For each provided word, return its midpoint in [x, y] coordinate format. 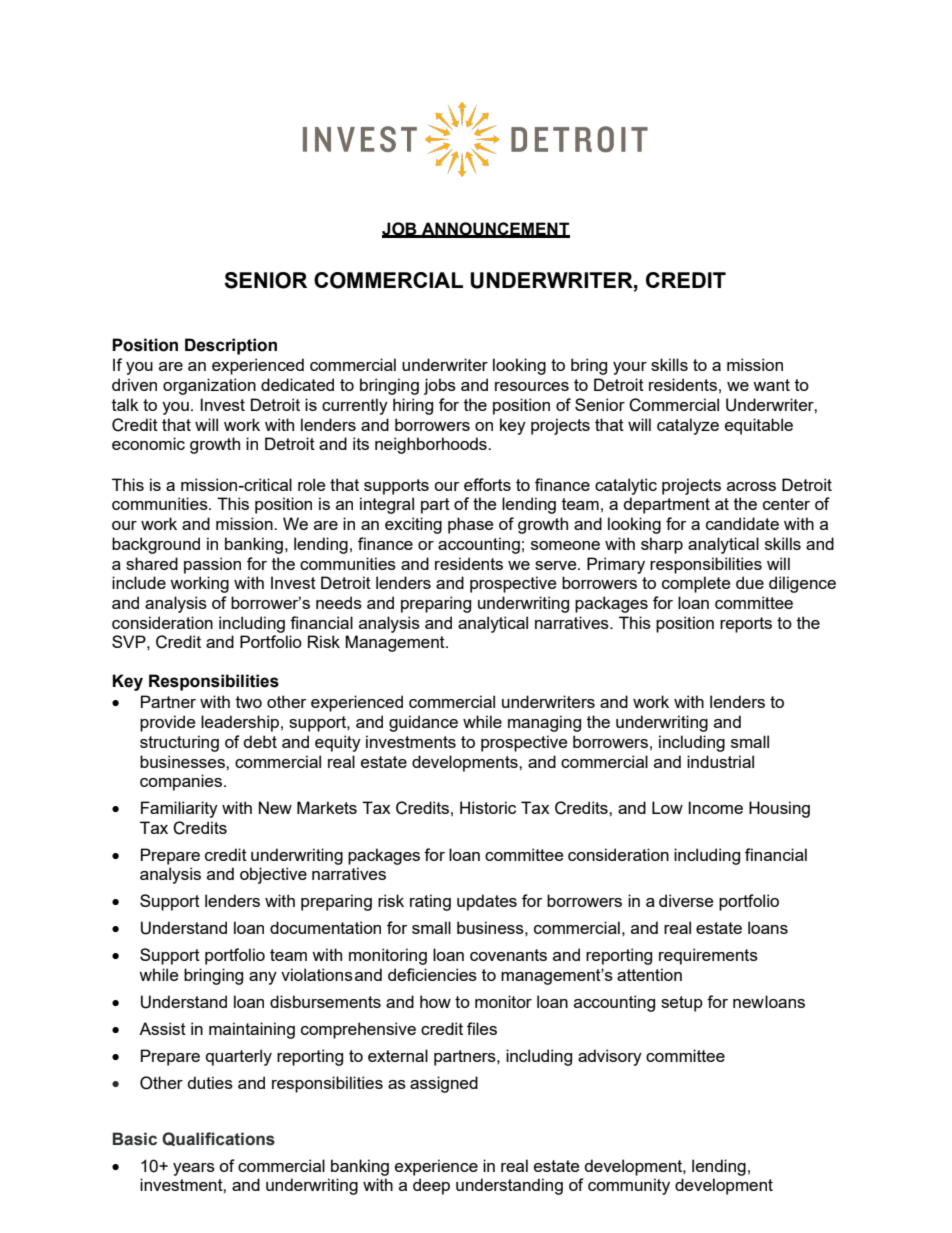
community [629, 1186]
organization [209, 386]
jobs [440, 386]
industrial [720, 761]
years [194, 1169]
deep [431, 1186]
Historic [488, 807]
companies [181, 782]
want [771, 385]
